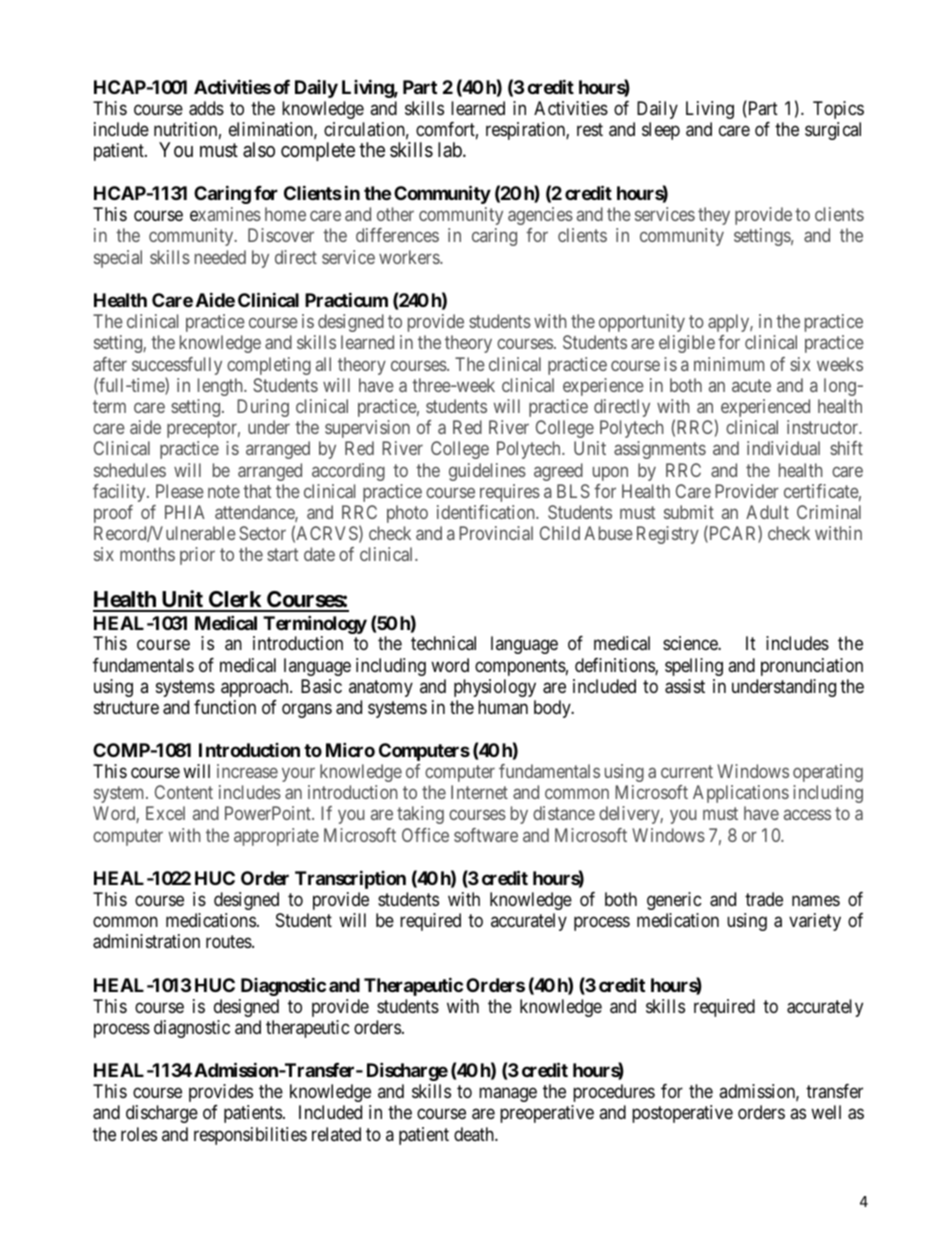 The height and width of the screenshot is (1233, 952). Describe the element at coordinates (250, 1136) in the screenshot. I see `responsibilities` at that location.
